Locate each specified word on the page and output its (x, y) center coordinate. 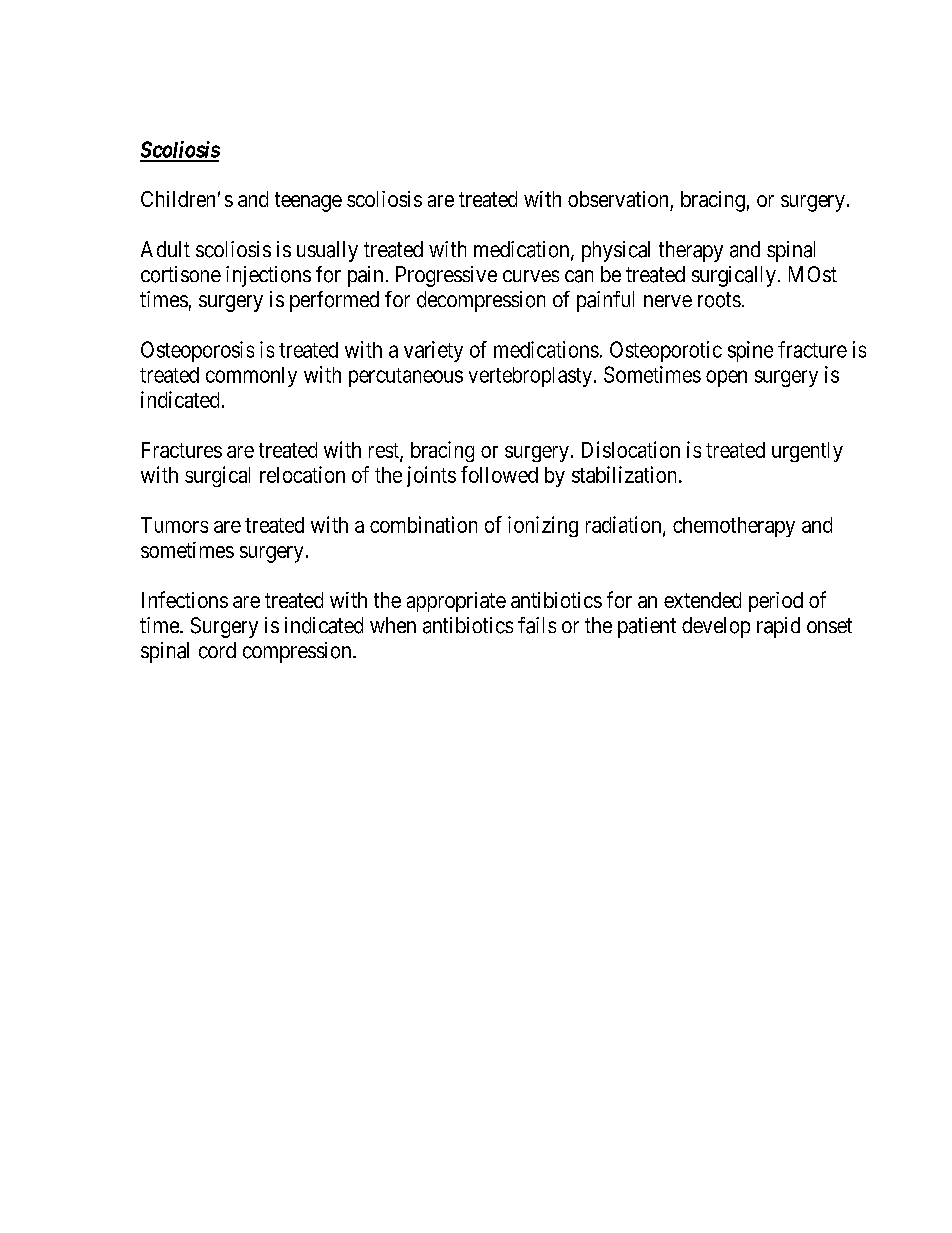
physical (616, 251)
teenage (308, 202)
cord (217, 650)
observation (618, 199)
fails (537, 625)
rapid (778, 627)
